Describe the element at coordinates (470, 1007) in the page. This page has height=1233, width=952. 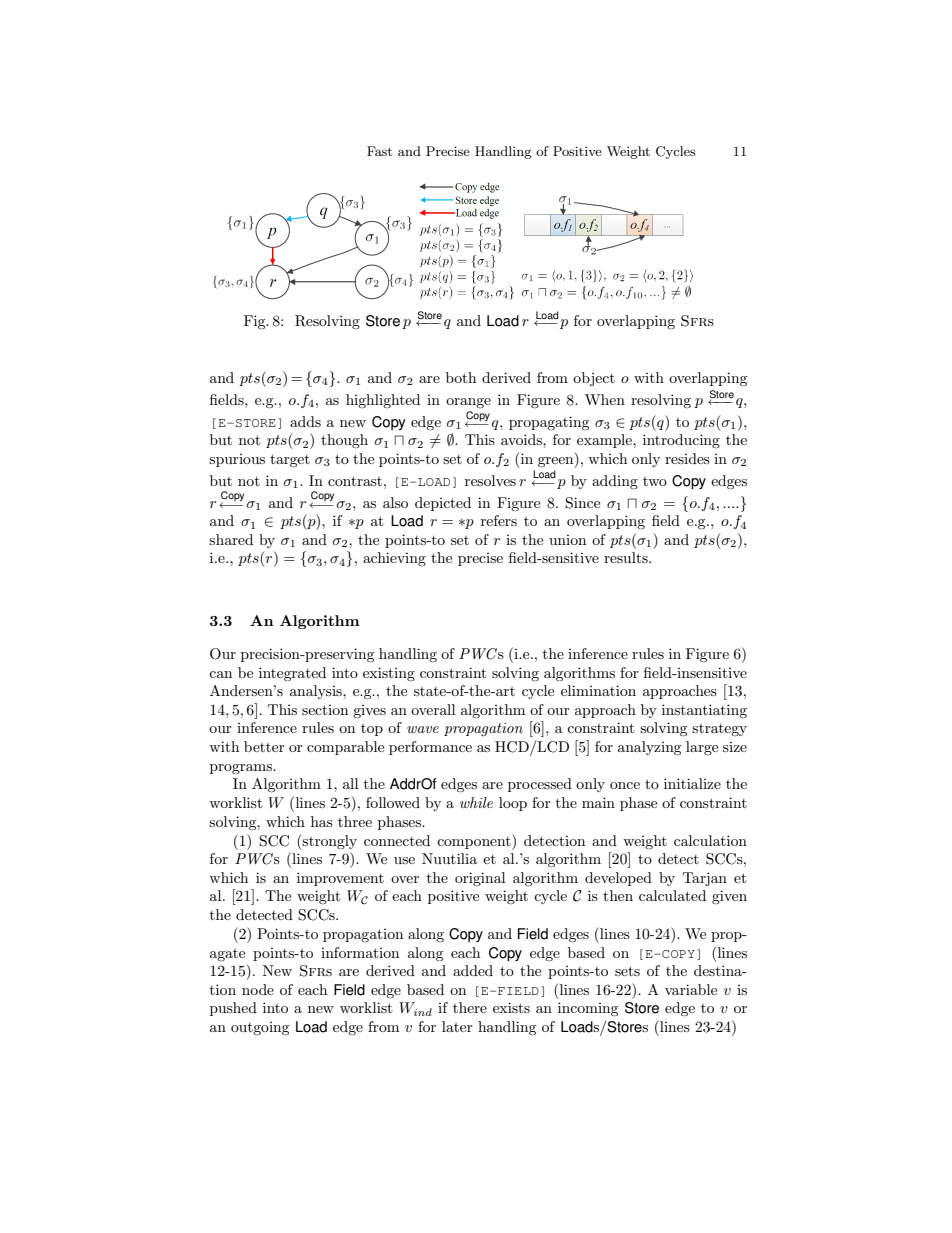
I see `there` at that location.
